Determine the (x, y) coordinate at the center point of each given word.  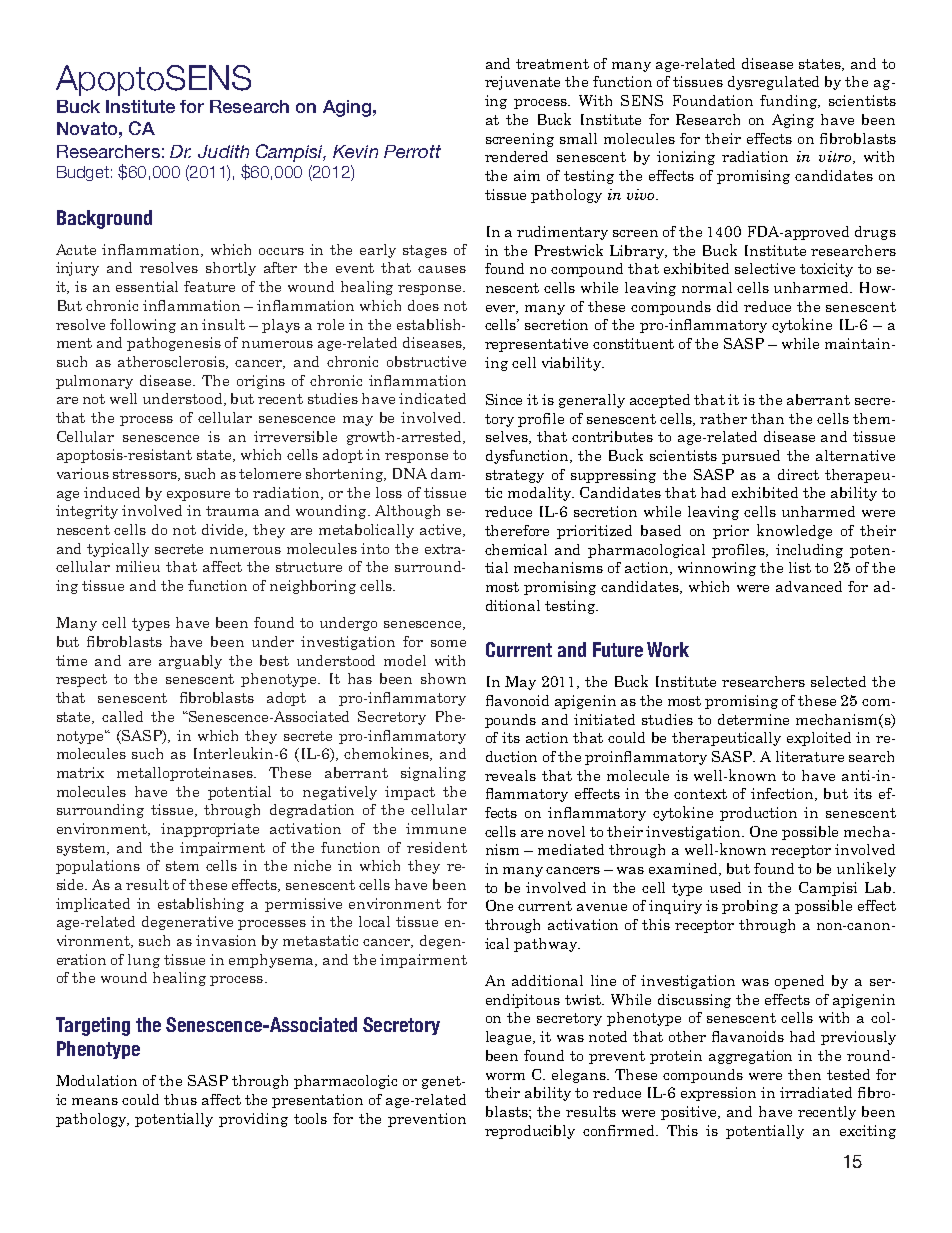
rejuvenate (522, 83)
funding (790, 102)
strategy (515, 476)
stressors (146, 475)
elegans (580, 1076)
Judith (223, 151)
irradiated (816, 1092)
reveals (510, 775)
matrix (80, 772)
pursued (751, 457)
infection (783, 794)
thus (180, 1099)
